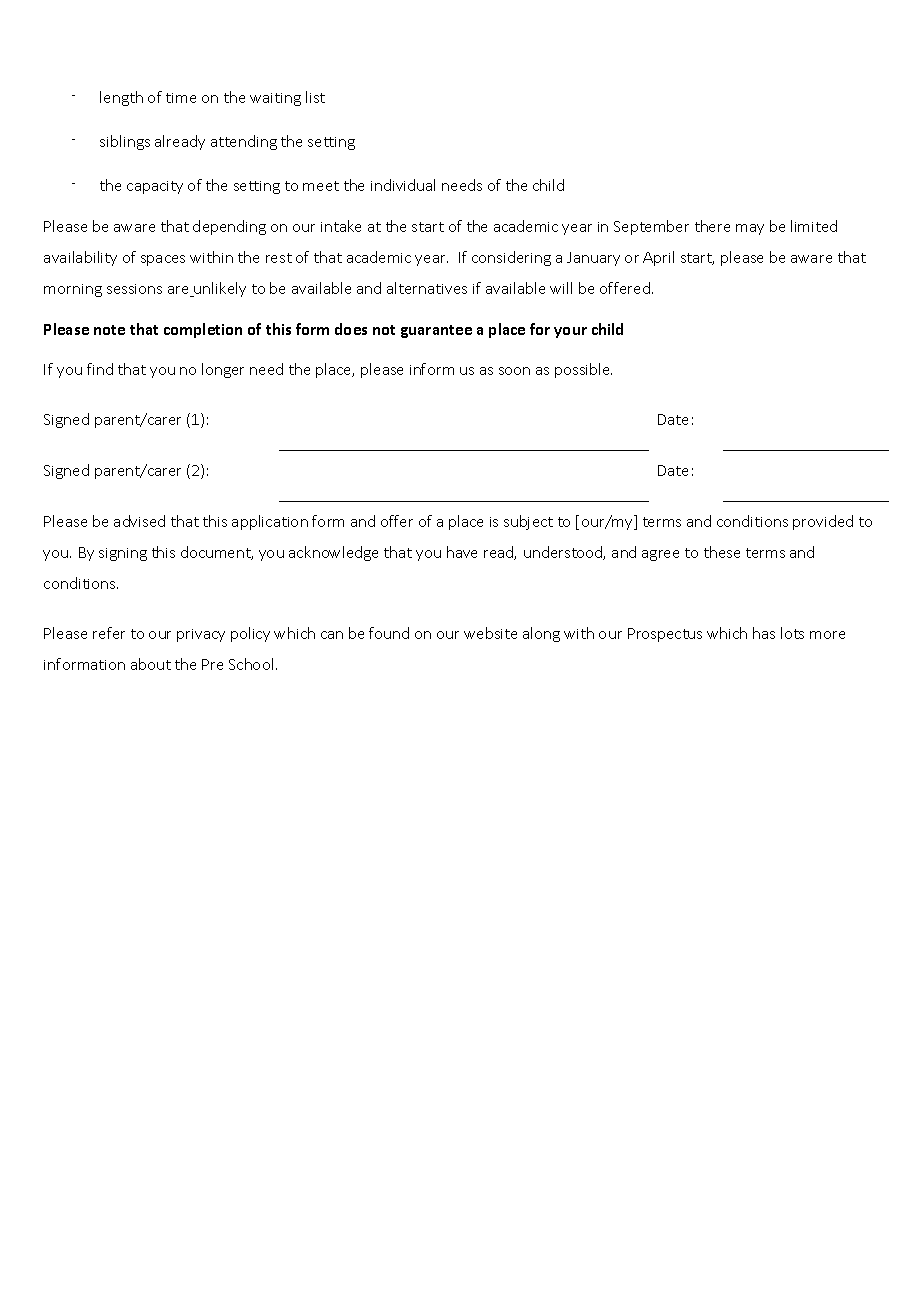  What do you see at coordinates (490, 633) in the page?
I see `website` at bounding box center [490, 633].
